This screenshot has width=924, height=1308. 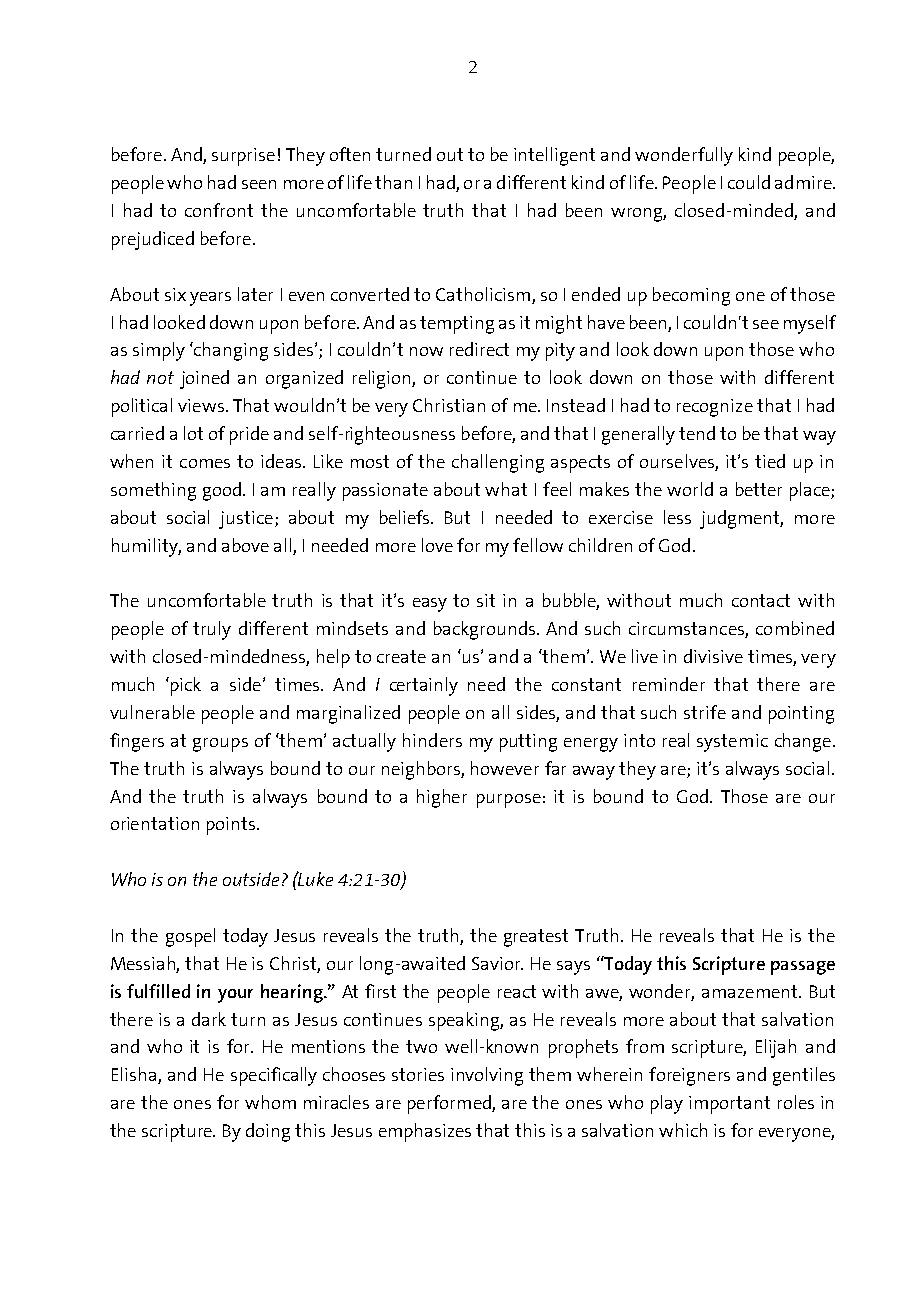 I want to click on confront, so click(x=219, y=210).
